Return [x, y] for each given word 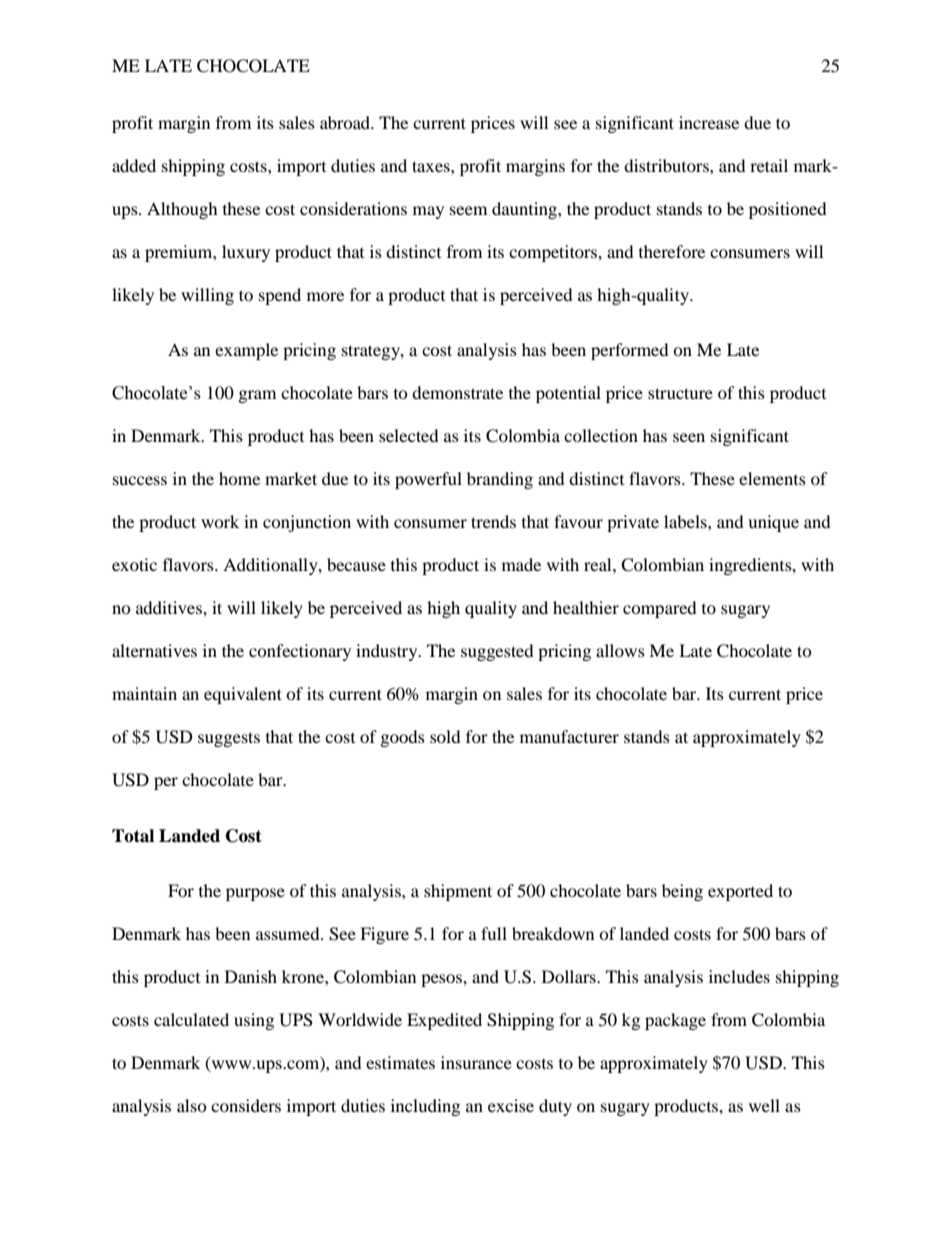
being [682, 892]
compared [660, 609]
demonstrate [457, 392]
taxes [432, 166]
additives [170, 607]
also [192, 1105]
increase [709, 122]
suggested [497, 652]
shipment [458, 892]
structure [680, 393]
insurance [476, 1062]
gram [257, 396]
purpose [255, 894]
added [134, 165]
